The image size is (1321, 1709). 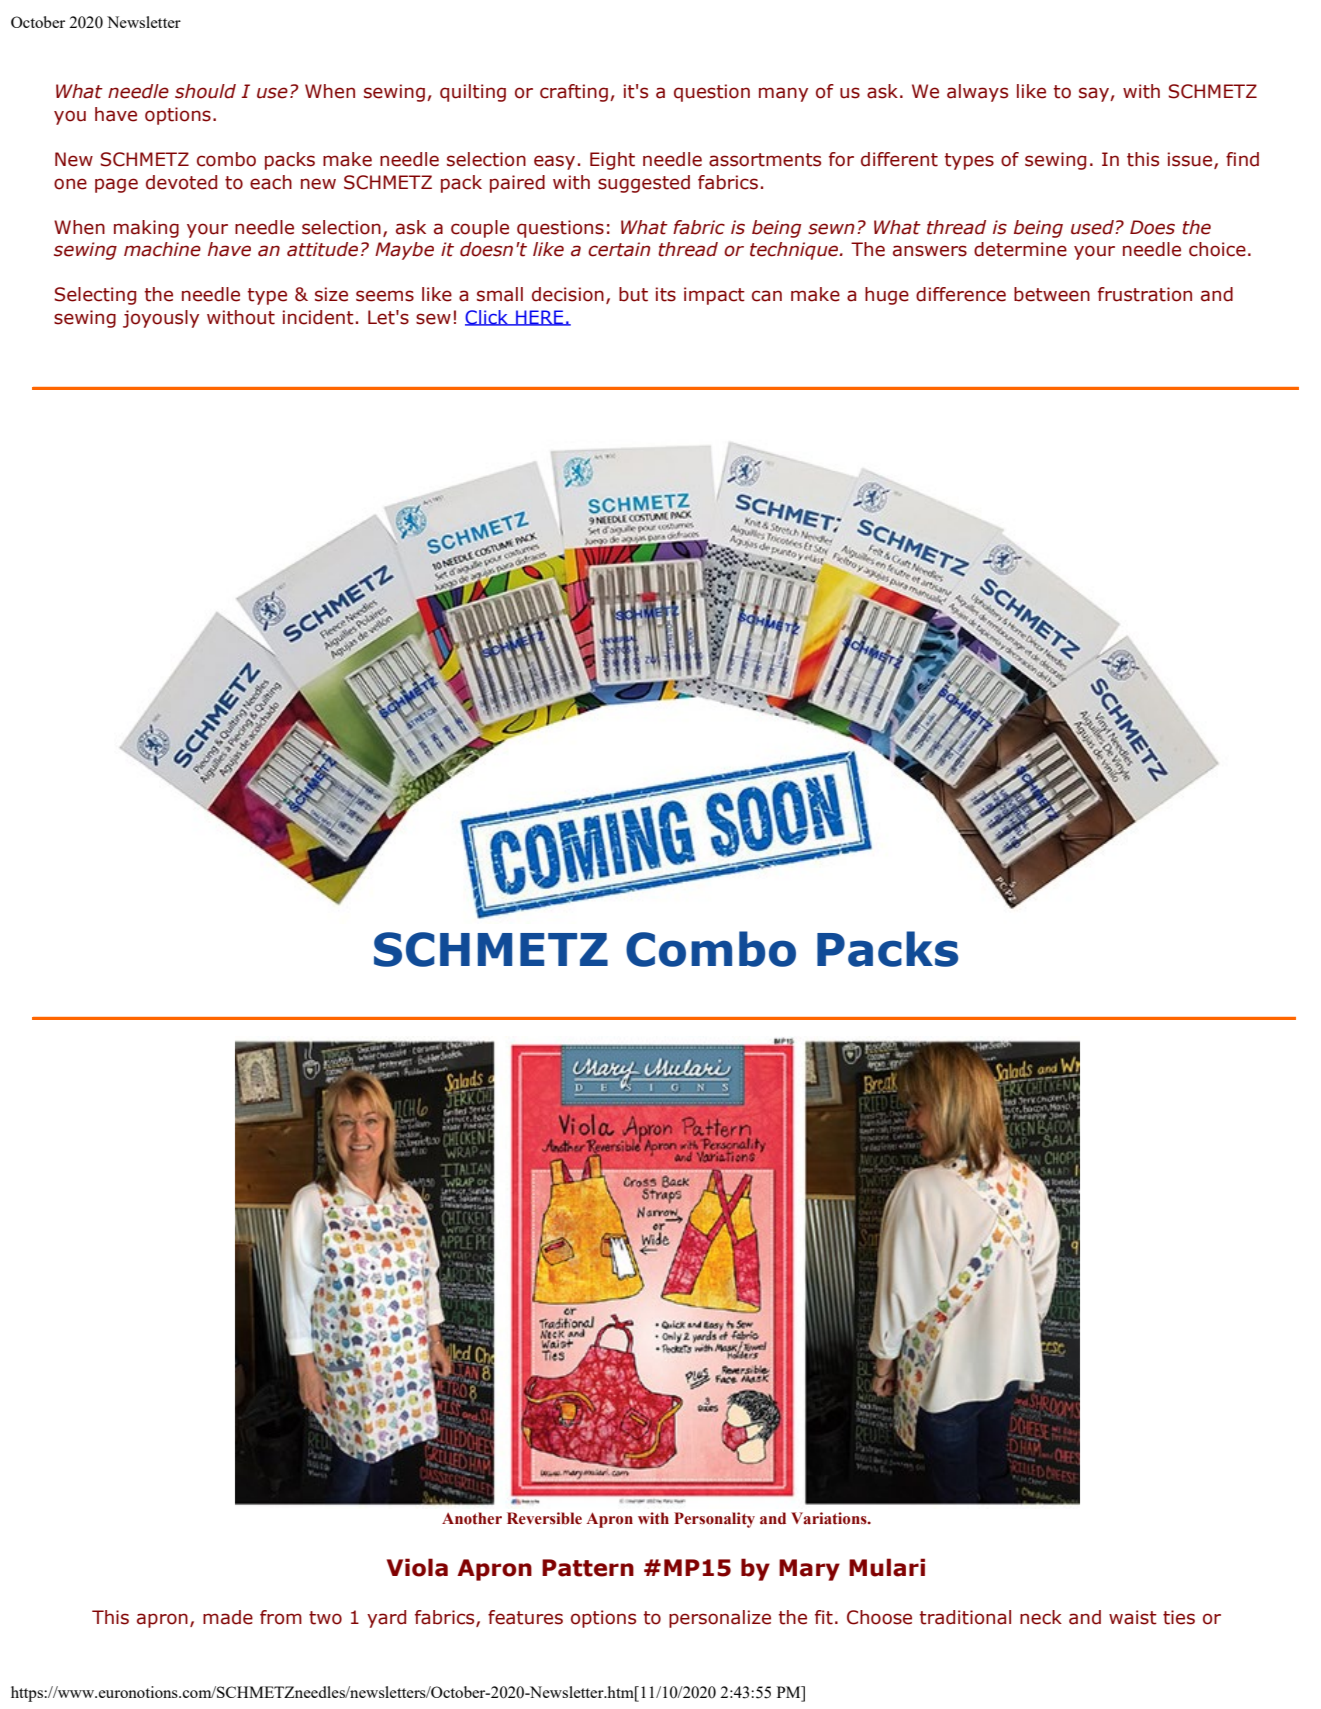 What do you see at coordinates (1133, 1617) in the screenshot?
I see `waist` at bounding box center [1133, 1617].
